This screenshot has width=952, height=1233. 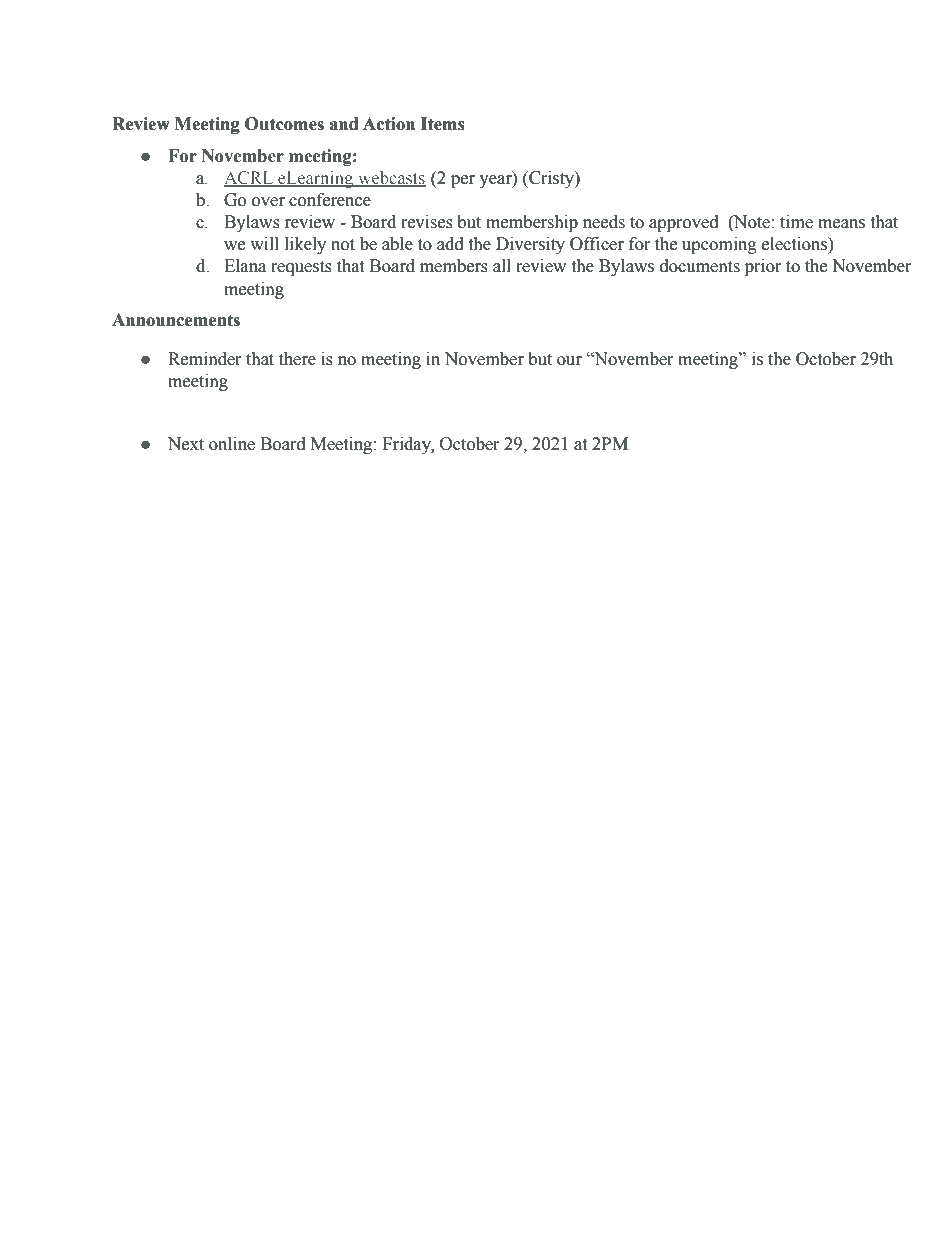 What do you see at coordinates (569, 361) in the screenshot?
I see `our` at bounding box center [569, 361].
